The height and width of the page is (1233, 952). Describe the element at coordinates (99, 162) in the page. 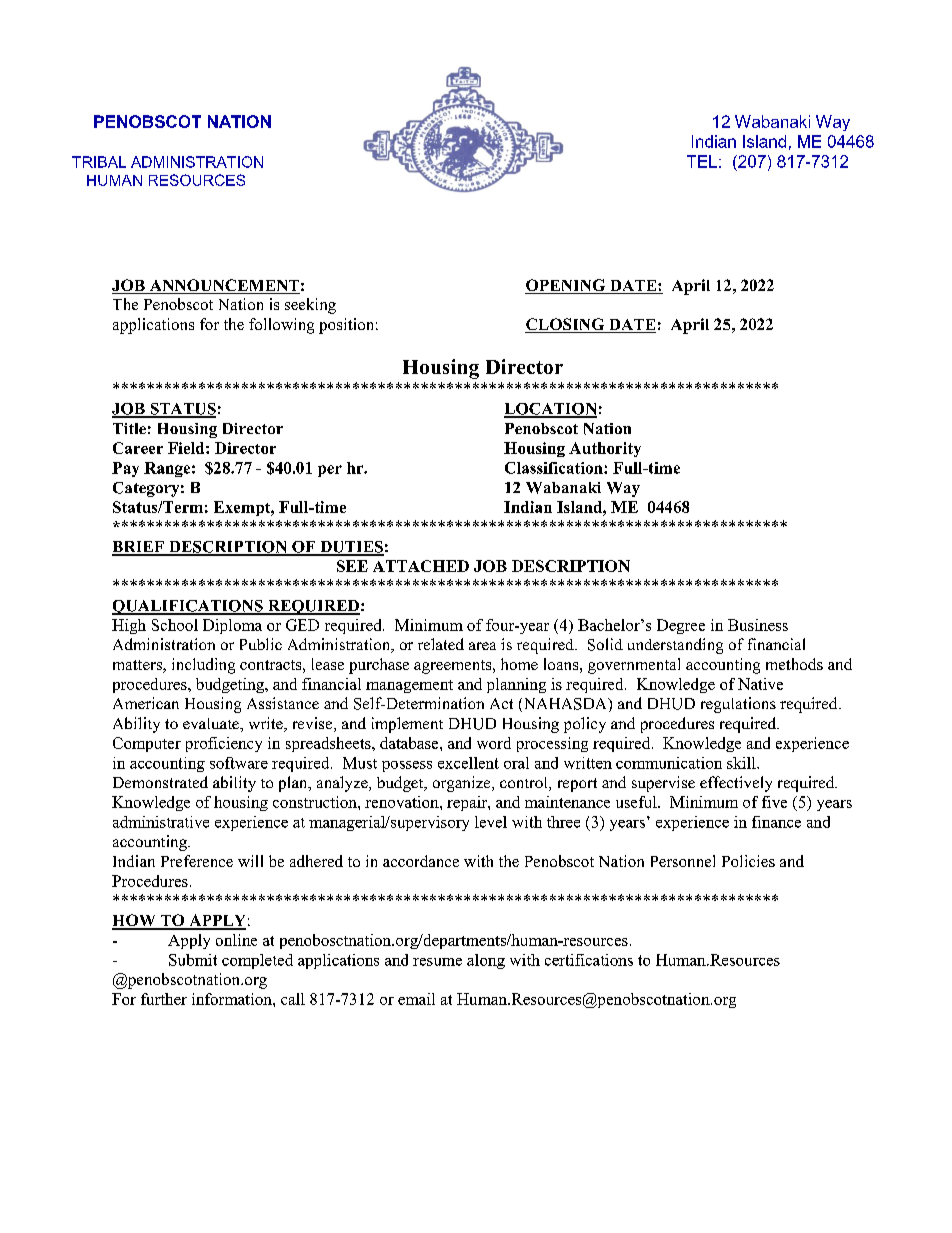

I see `TRIBAL` at that location.
